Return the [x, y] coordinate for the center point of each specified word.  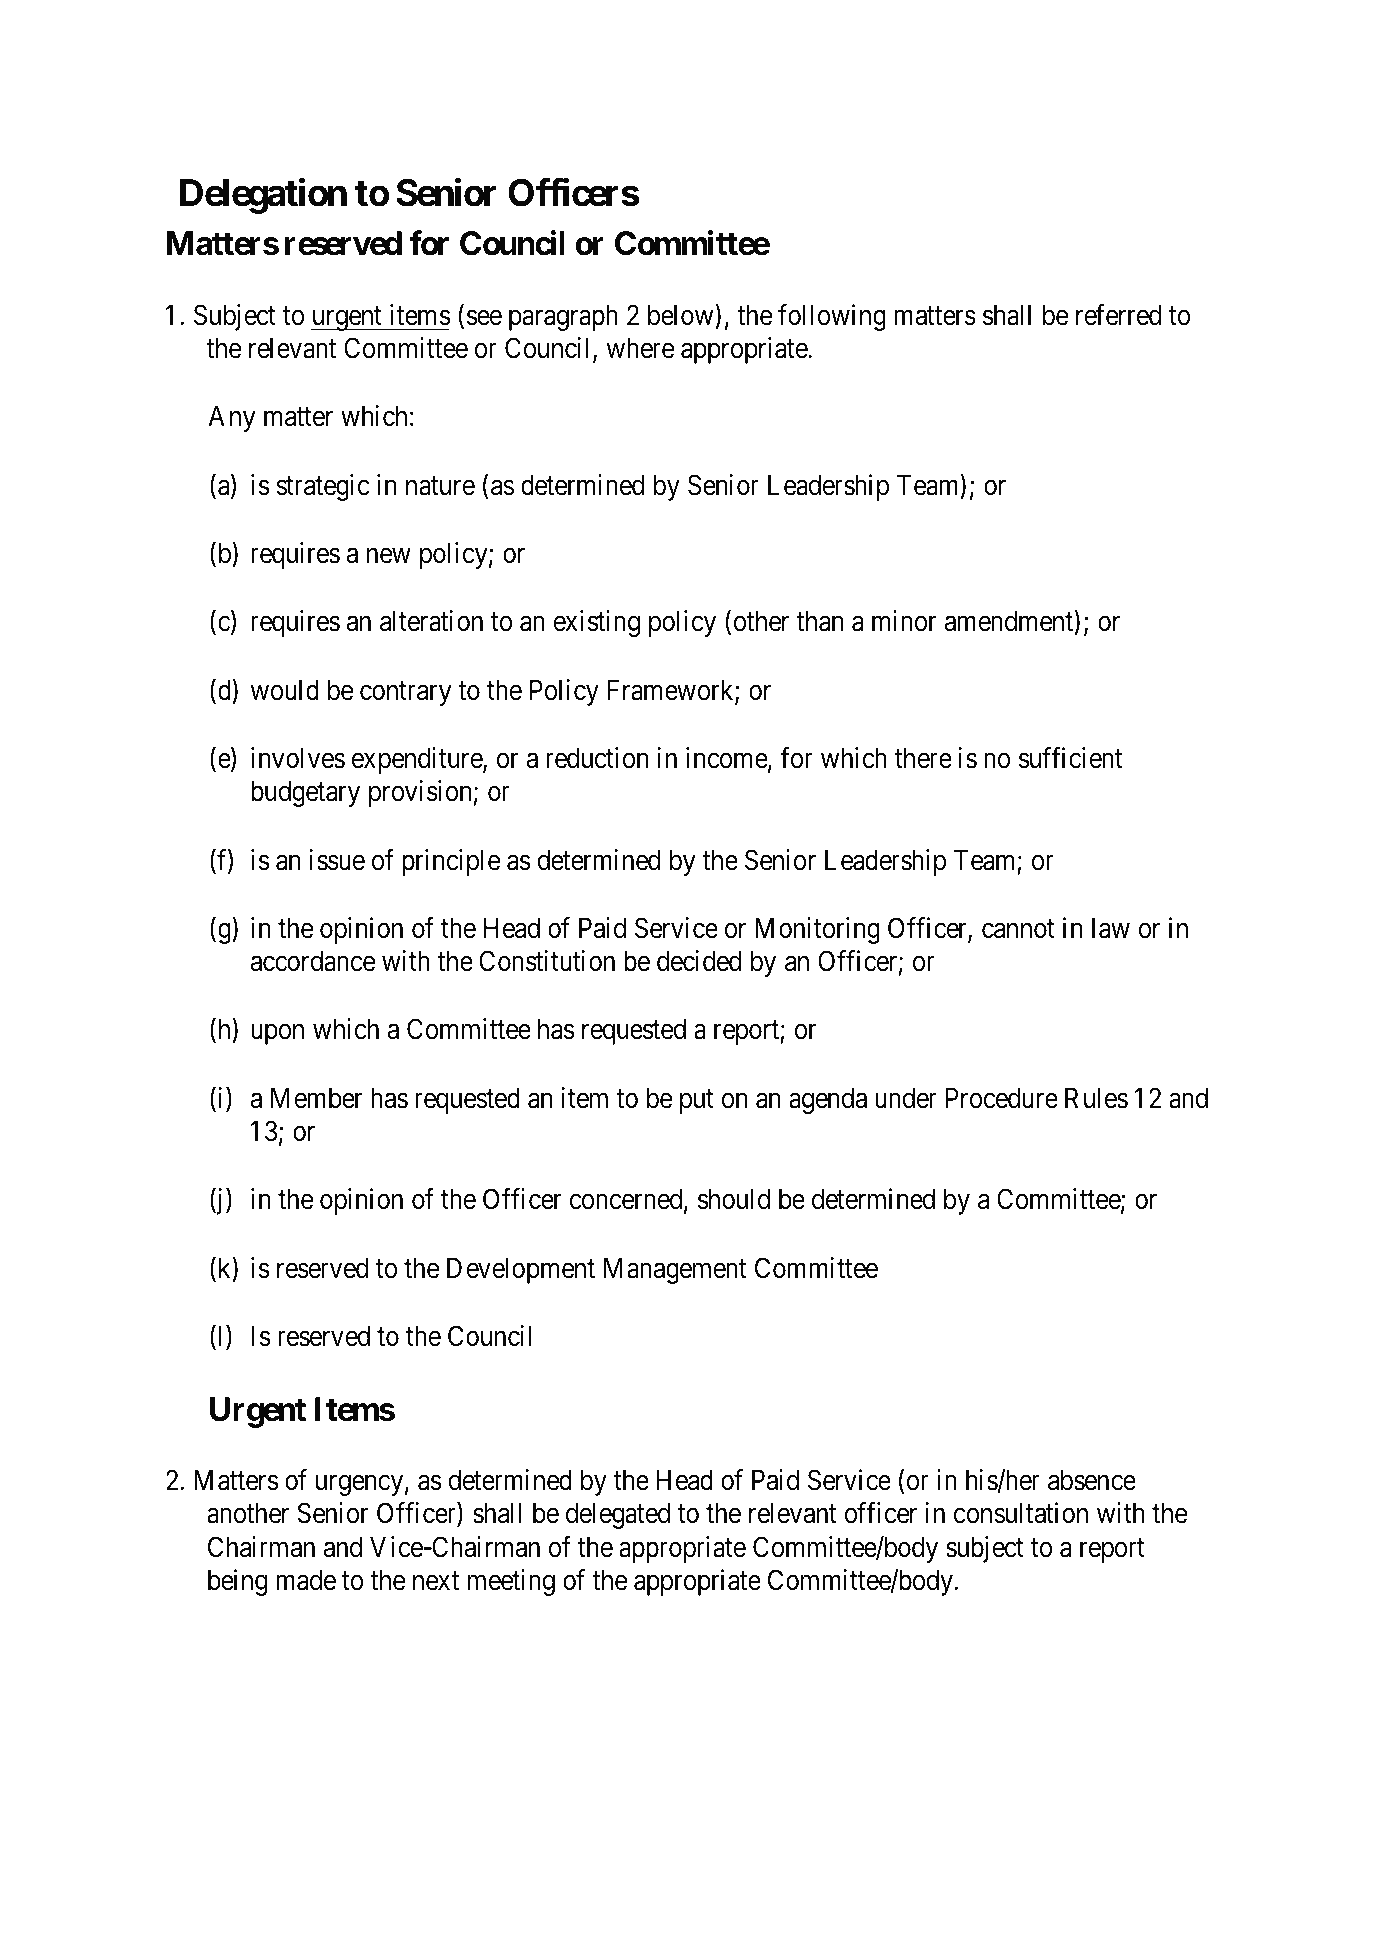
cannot [1018, 929]
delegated [618, 1515]
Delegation [263, 196]
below [682, 315]
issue [337, 860]
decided [699, 961]
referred [1118, 315]
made [306, 1580]
